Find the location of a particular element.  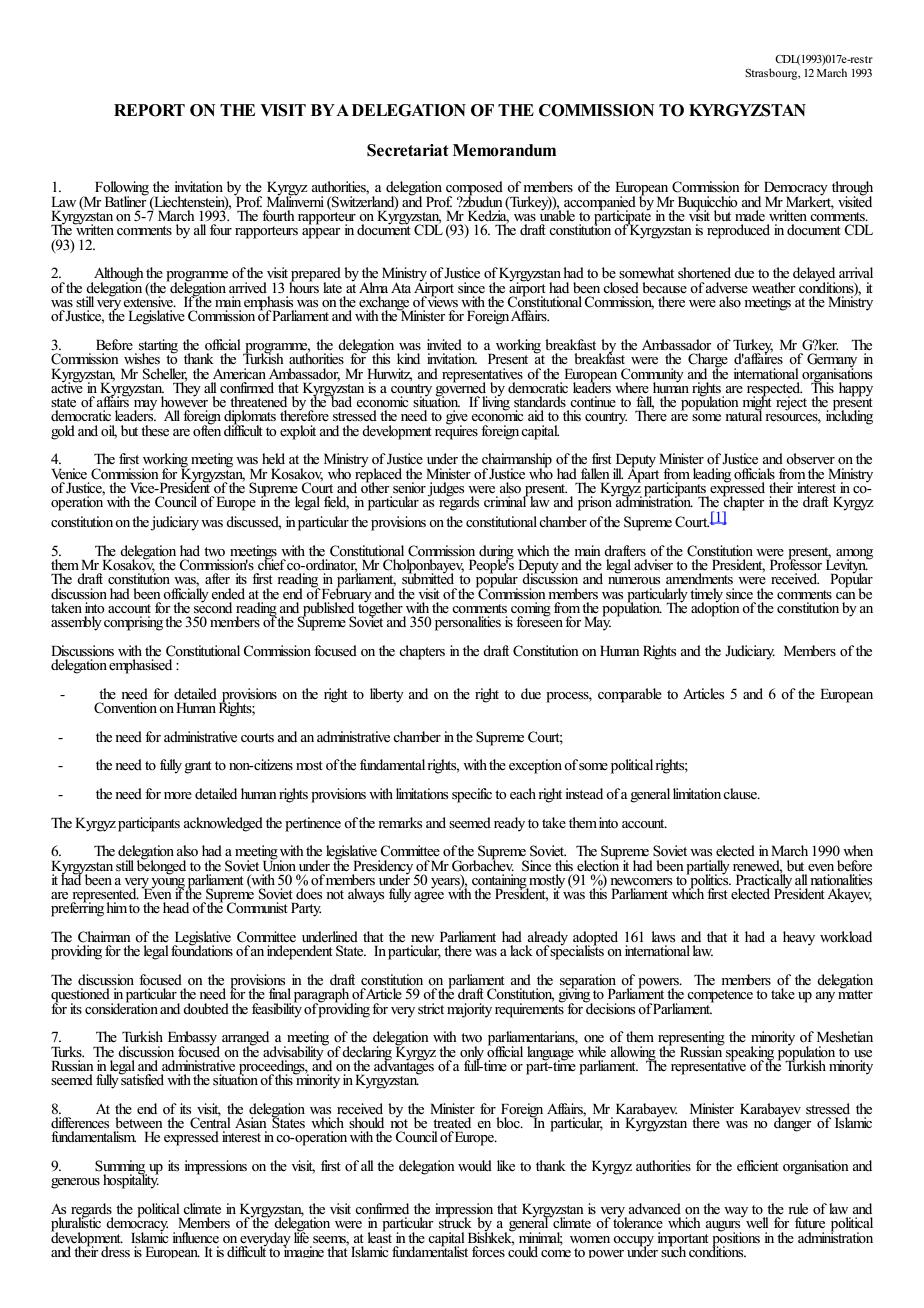

REPORT is located at coordinates (149, 110).
